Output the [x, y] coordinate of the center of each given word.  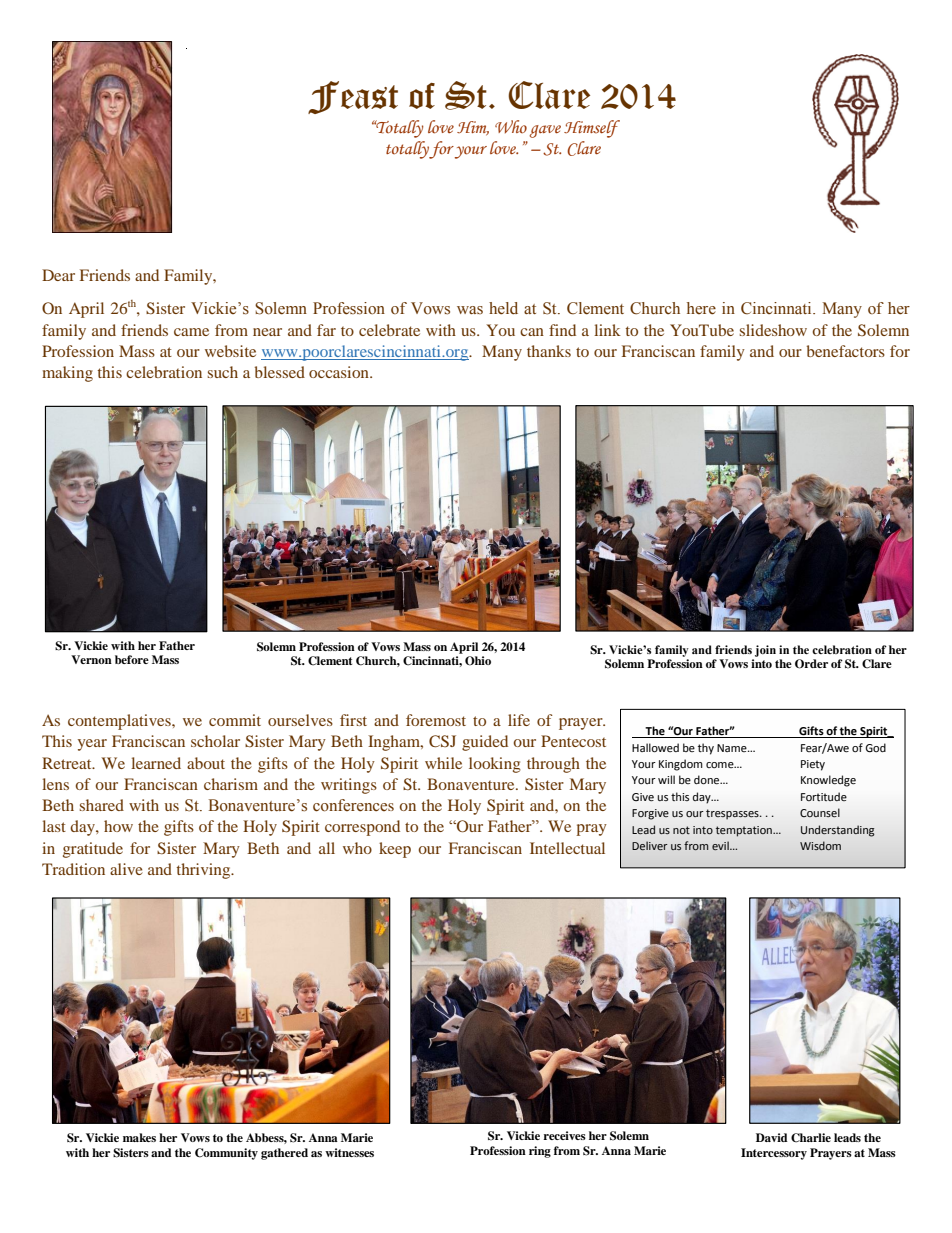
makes [139, 1137]
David [772, 1137]
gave [545, 131]
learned [156, 763]
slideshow [773, 330]
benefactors [846, 351]
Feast [353, 97]
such [223, 372]
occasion [340, 372]
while [443, 763]
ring [540, 1152]
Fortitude [824, 796]
